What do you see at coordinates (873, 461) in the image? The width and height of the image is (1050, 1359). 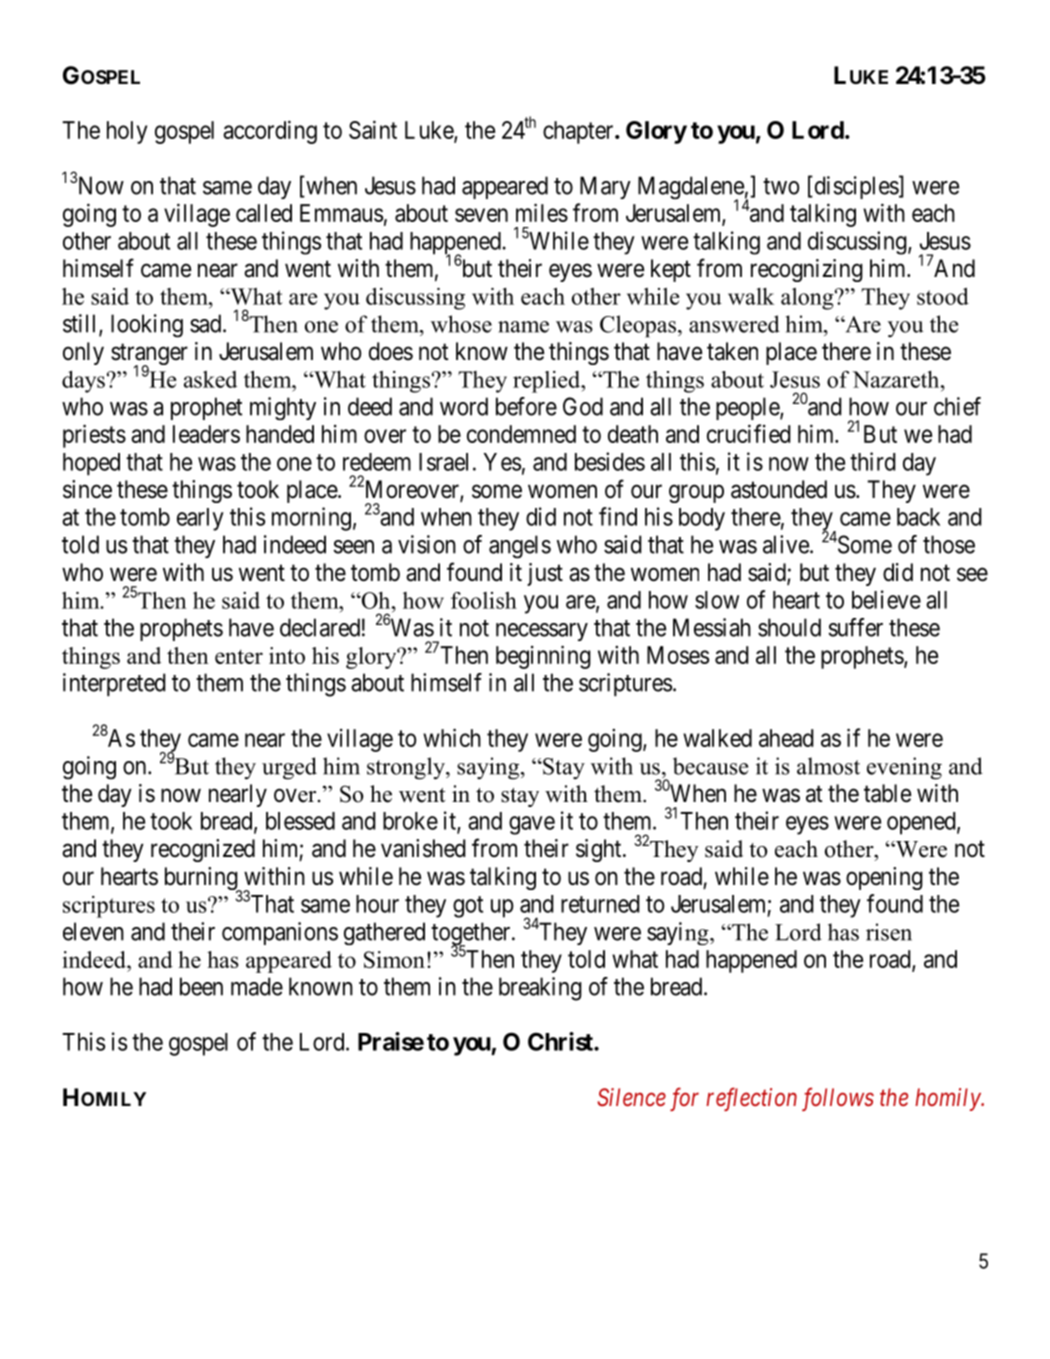 I see `third` at bounding box center [873, 461].
